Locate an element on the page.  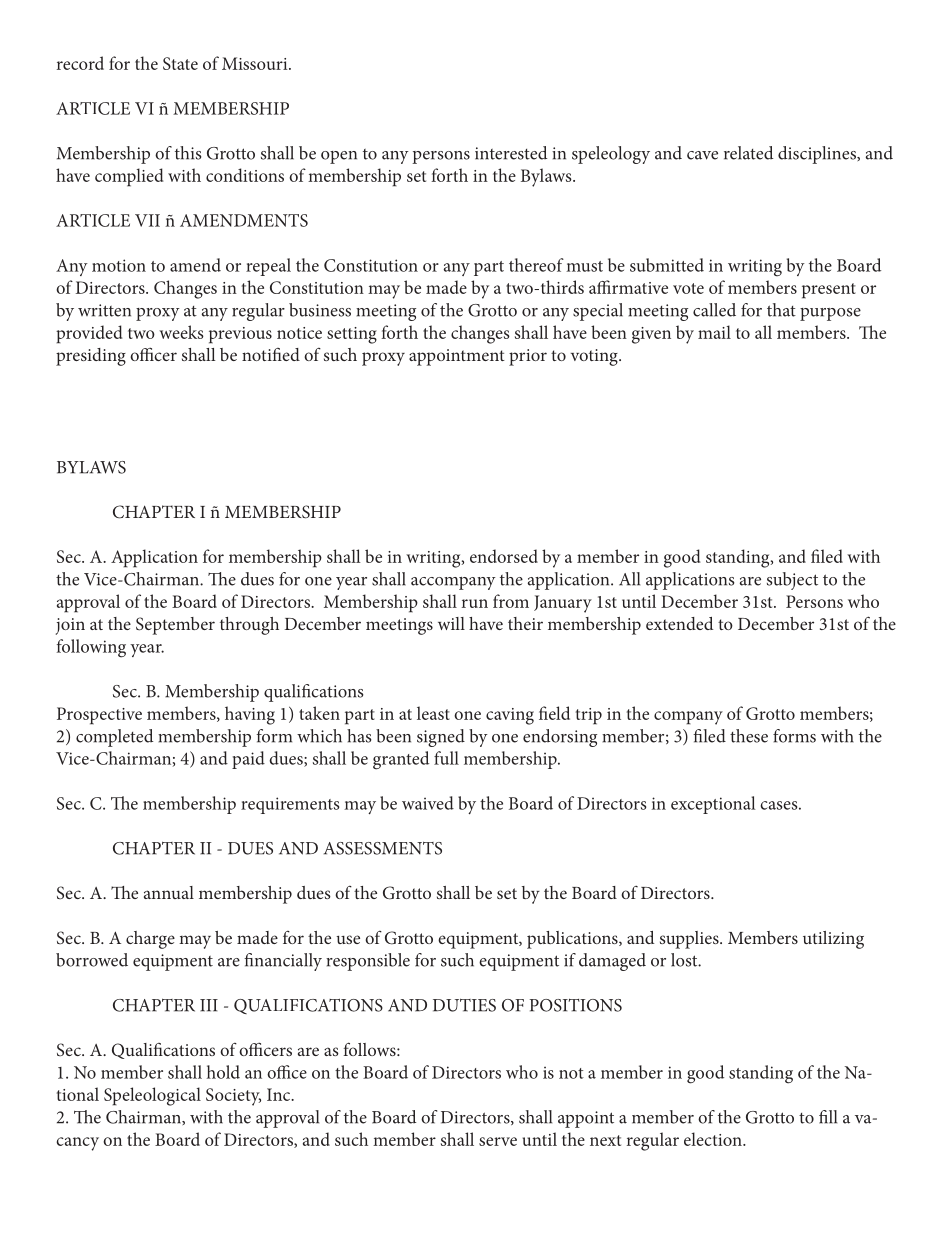
prior is located at coordinates (528, 357).
